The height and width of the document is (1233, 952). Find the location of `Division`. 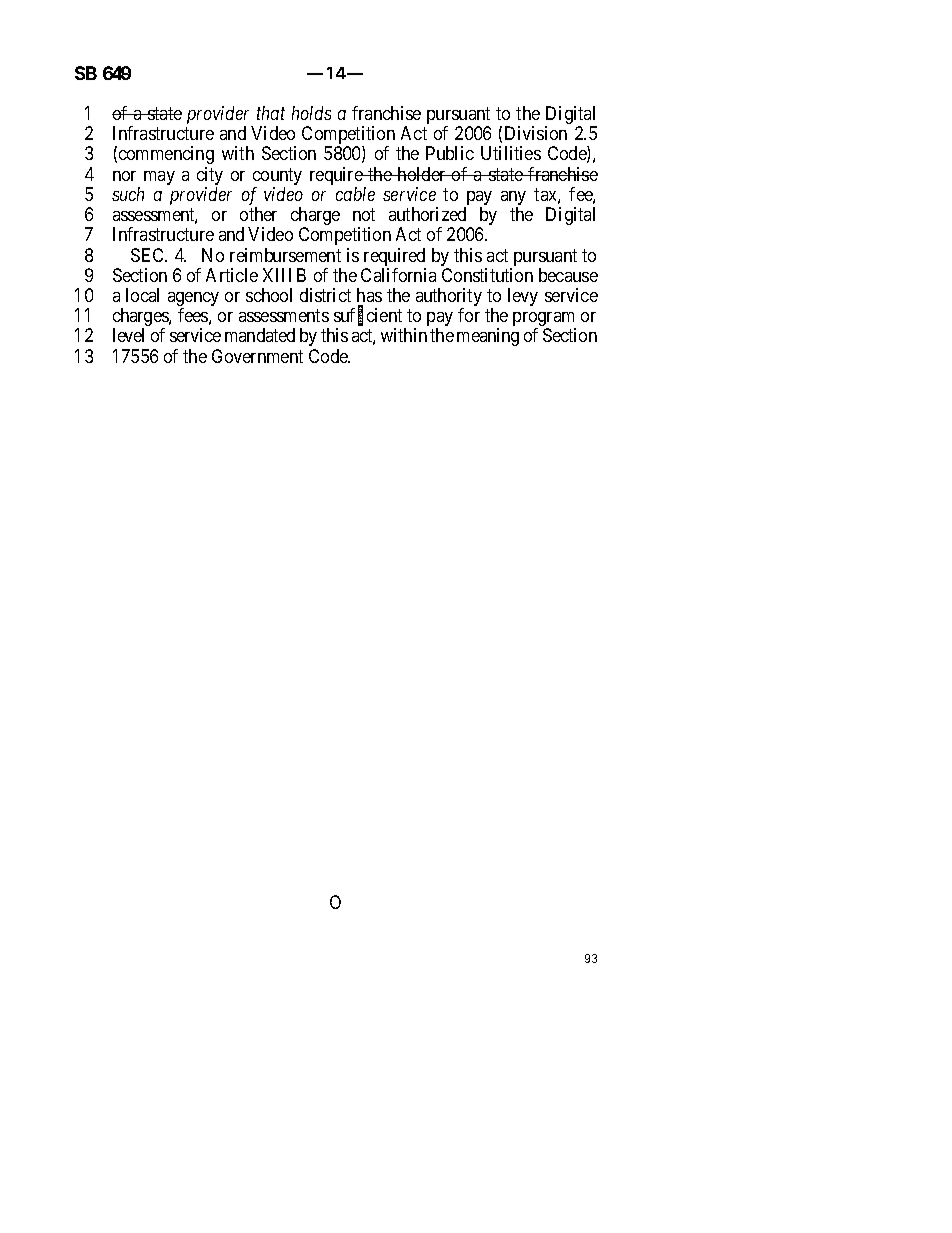

Division is located at coordinates (536, 133).
